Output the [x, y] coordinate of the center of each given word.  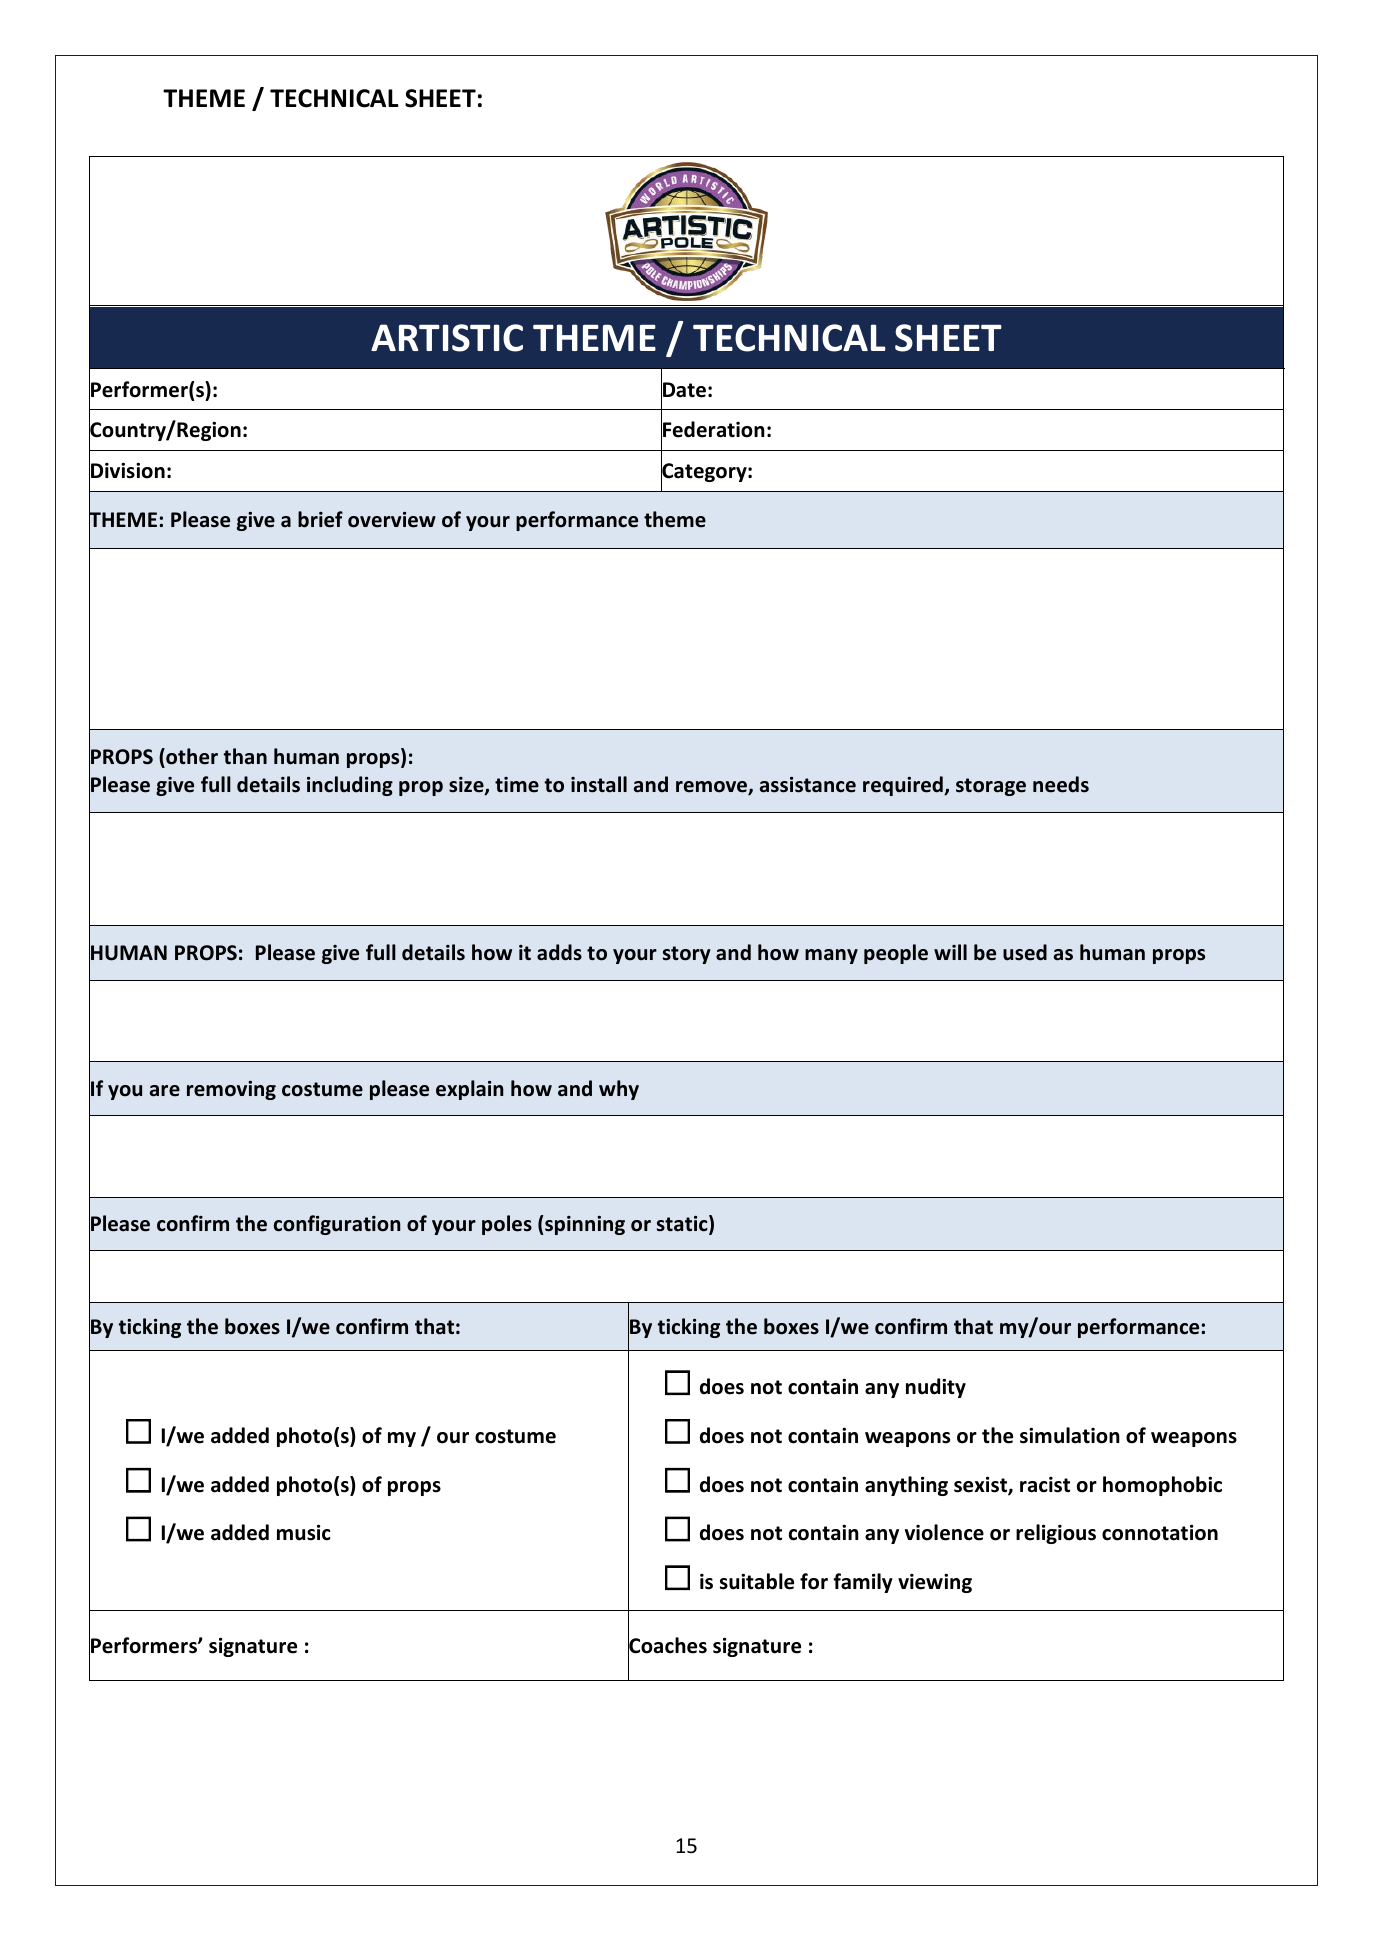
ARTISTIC [447, 338]
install [599, 784]
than [245, 756]
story [686, 955]
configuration [337, 1225]
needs [1061, 784]
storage [991, 787]
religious [1056, 1534]
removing [231, 1090]
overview [392, 520]
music [304, 1532]
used [1025, 952]
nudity [936, 1388]
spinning [585, 1225]
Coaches [667, 1645]
